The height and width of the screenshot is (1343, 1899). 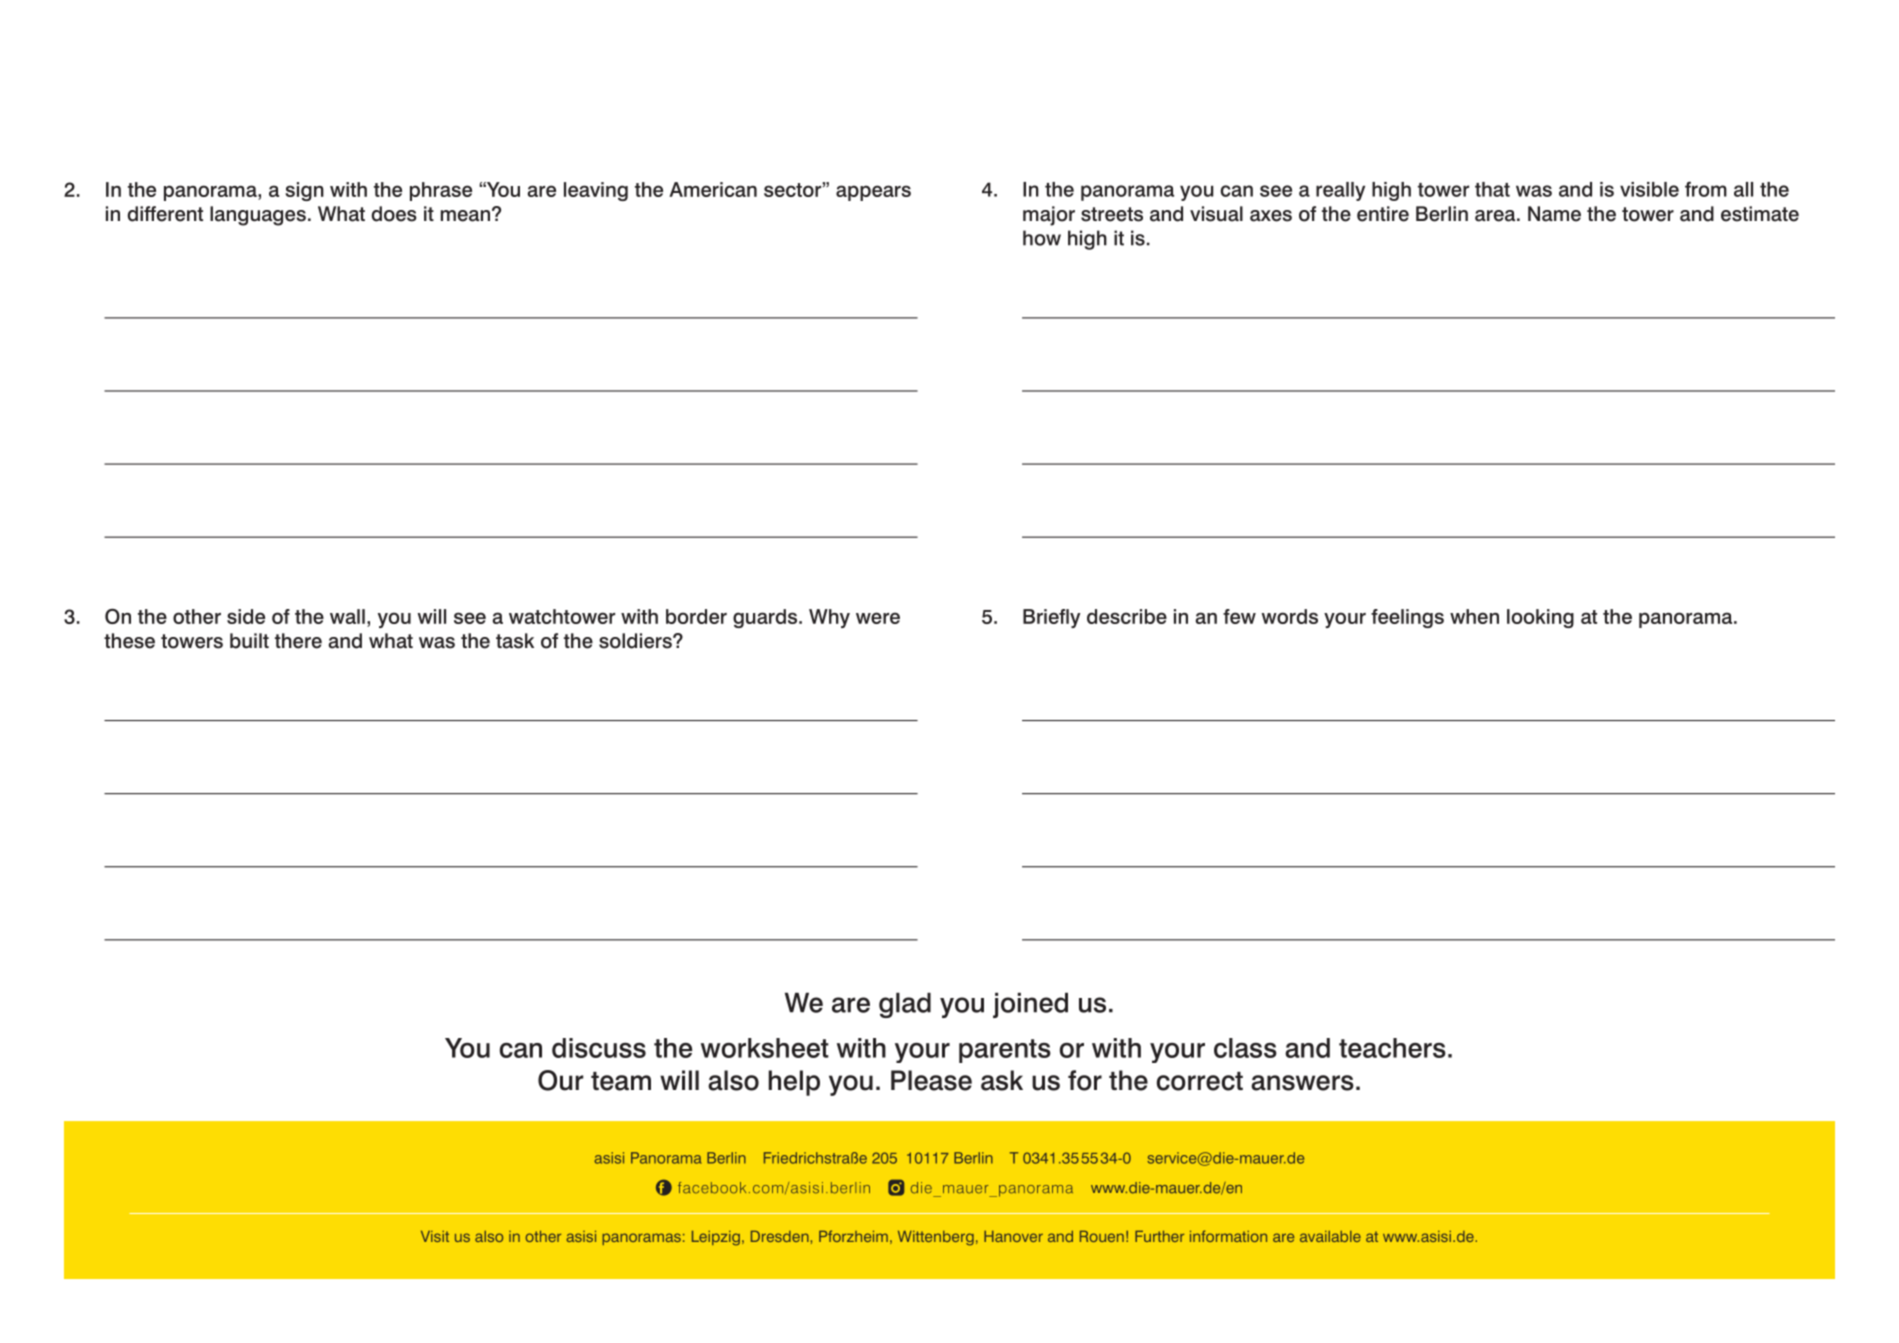 I want to click on discuss, so click(x=599, y=1048).
